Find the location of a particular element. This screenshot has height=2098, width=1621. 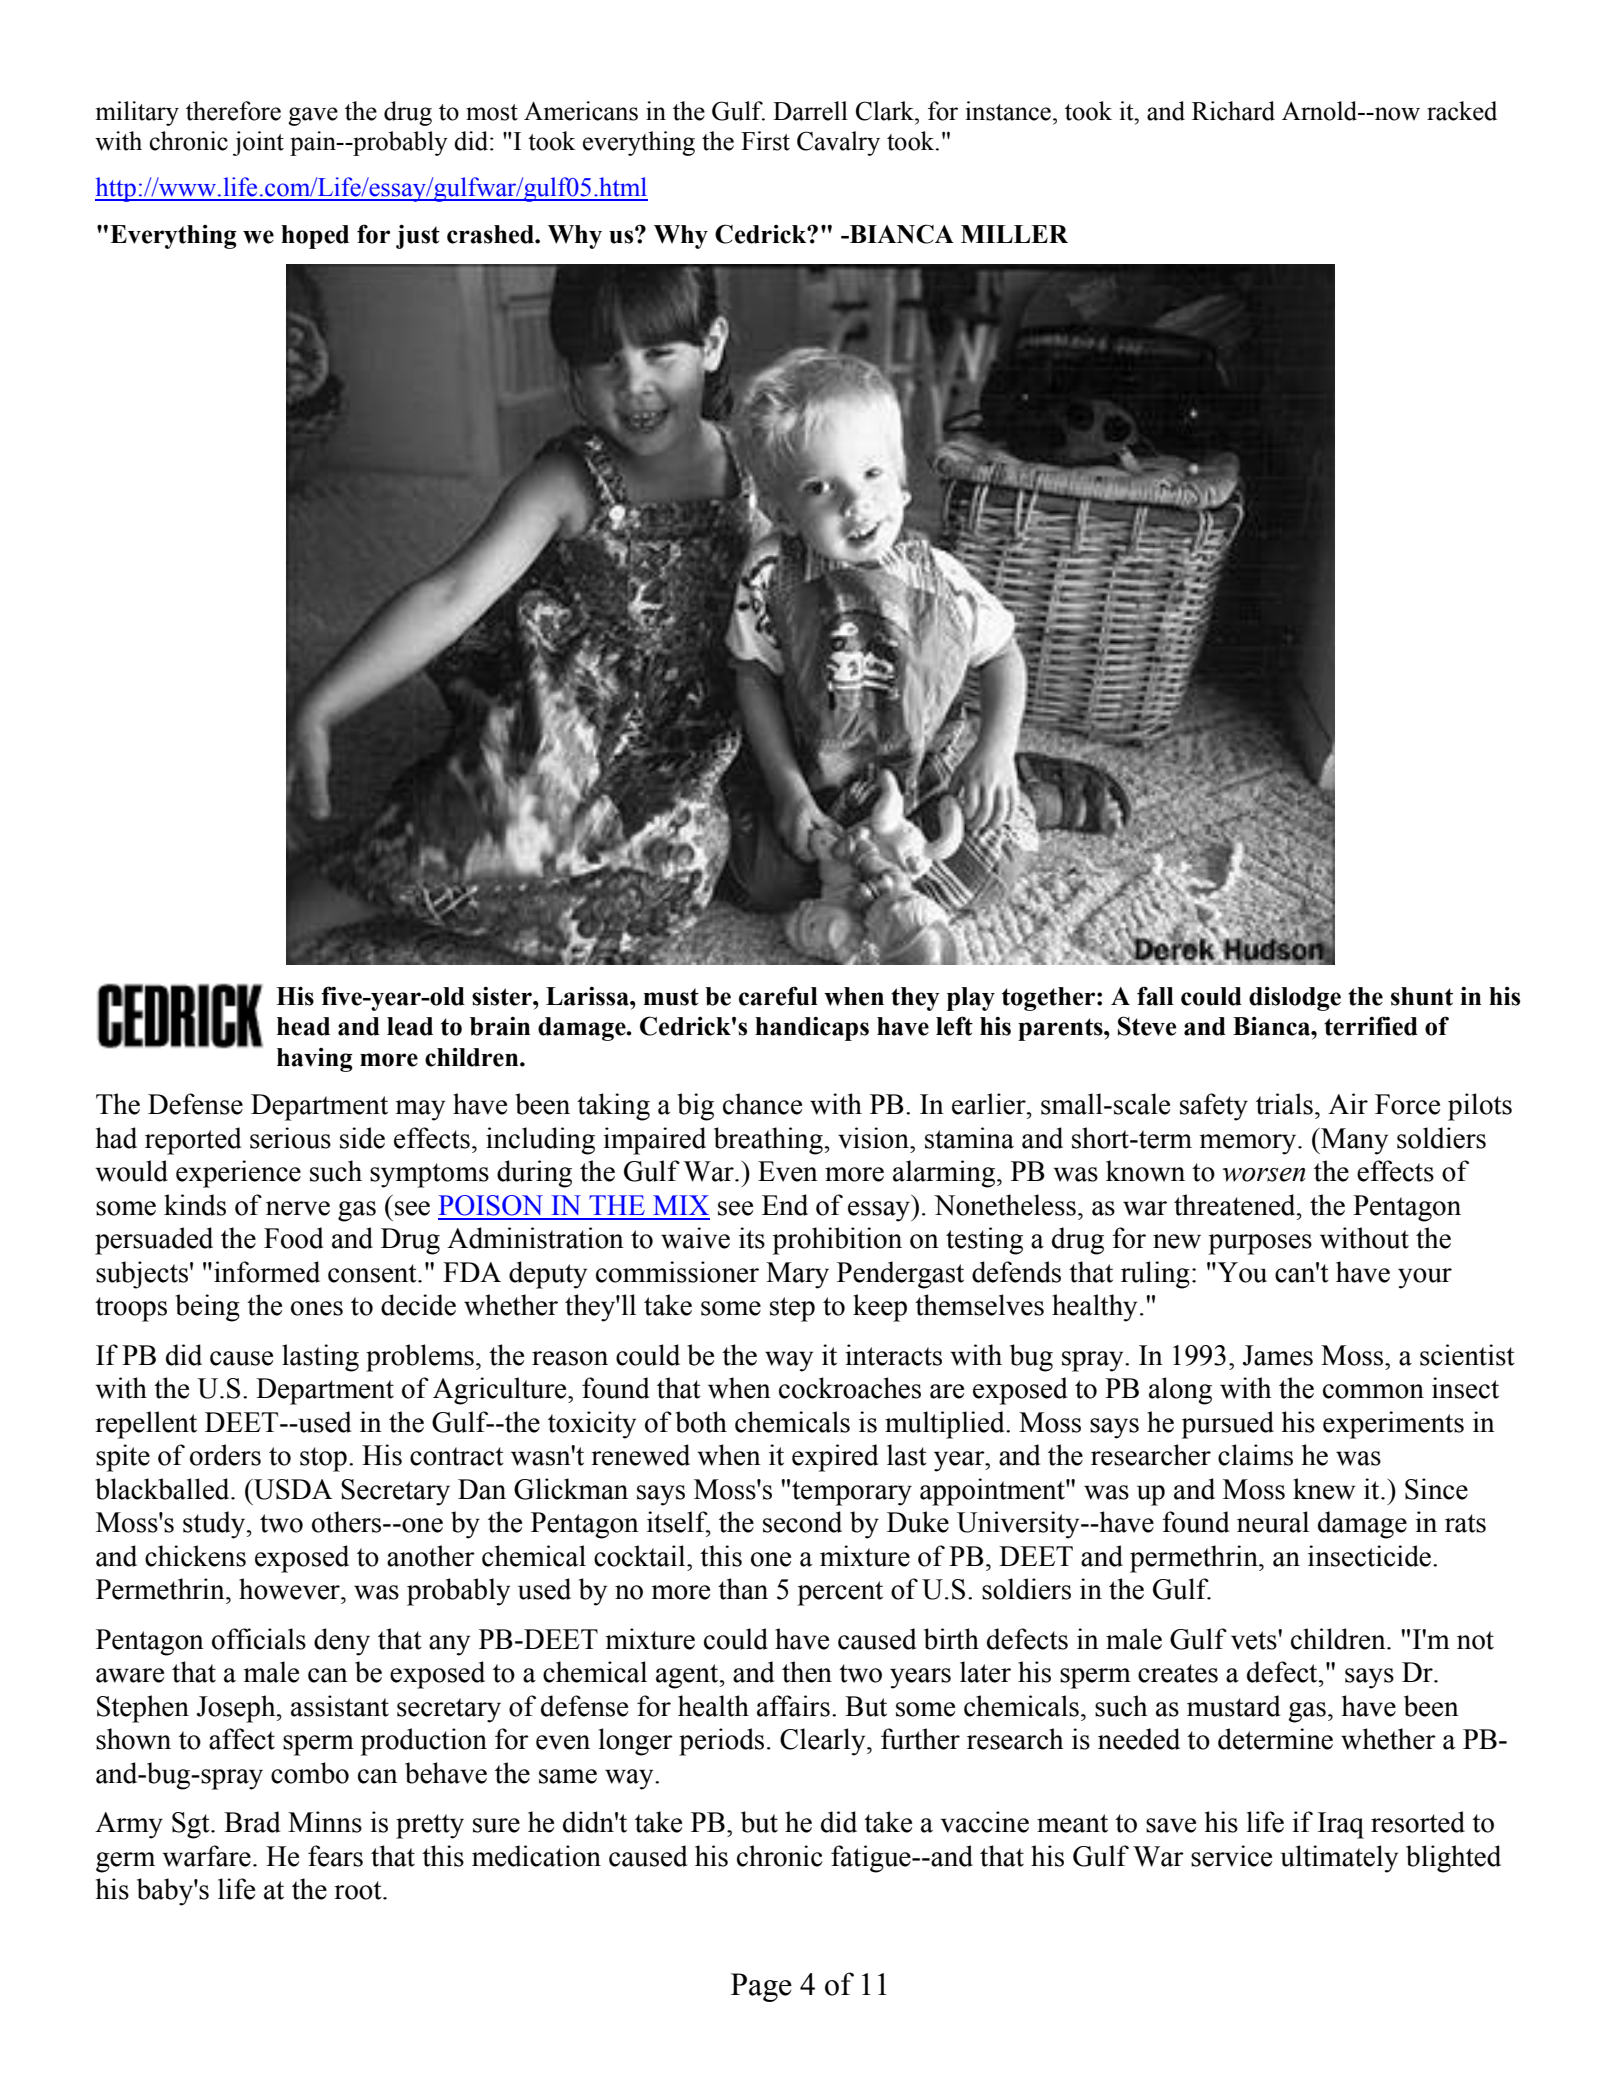

First is located at coordinates (765, 141).
